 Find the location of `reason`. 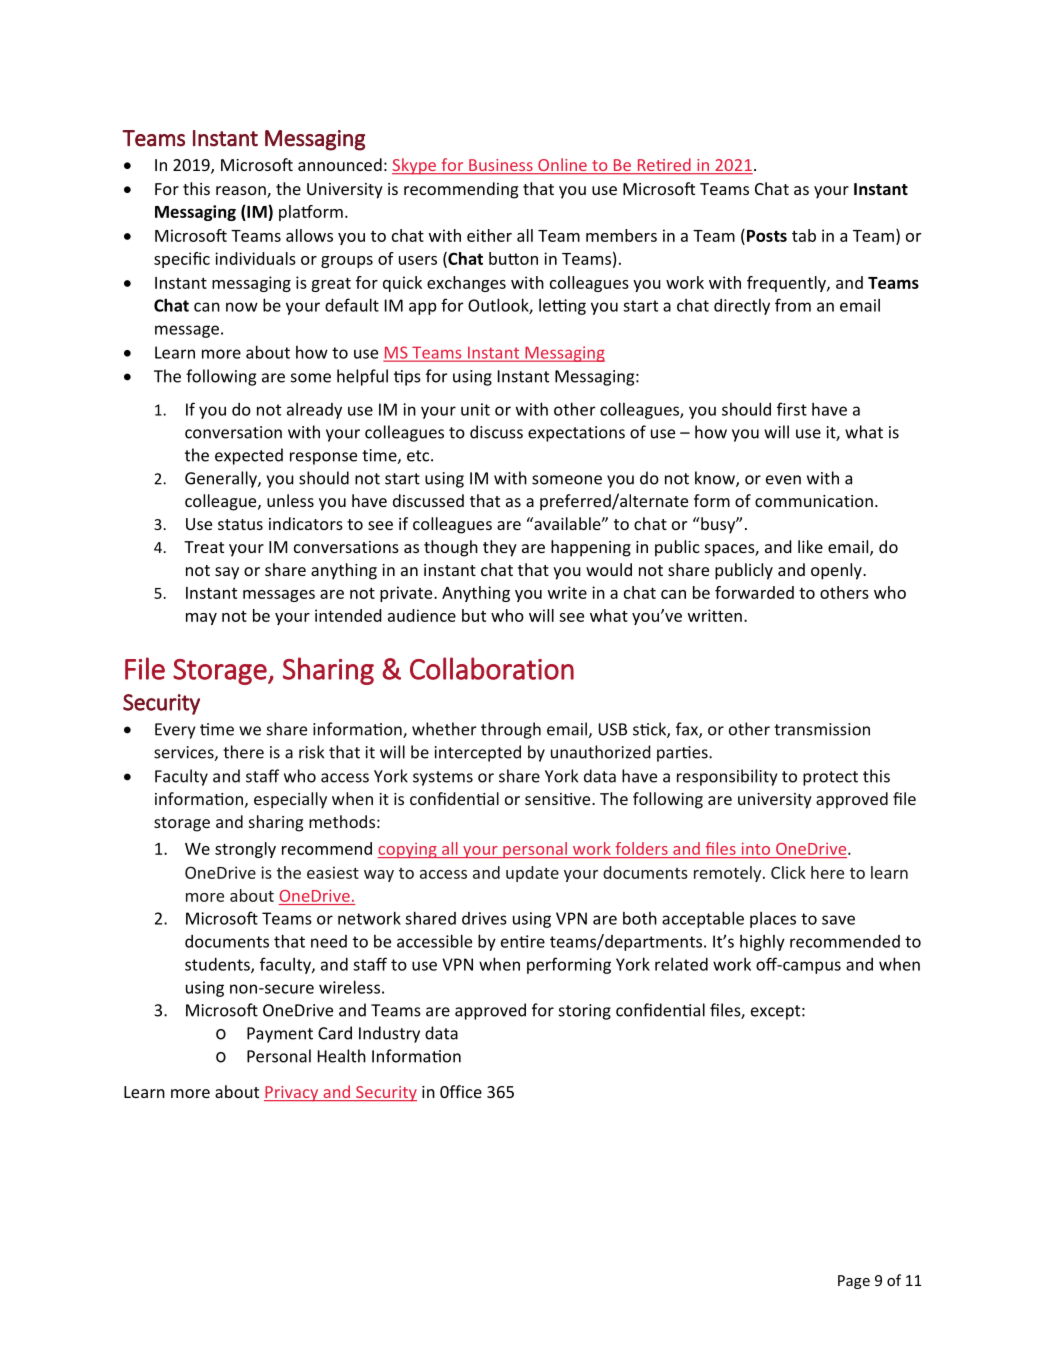

reason is located at coordinates (242, 192).
